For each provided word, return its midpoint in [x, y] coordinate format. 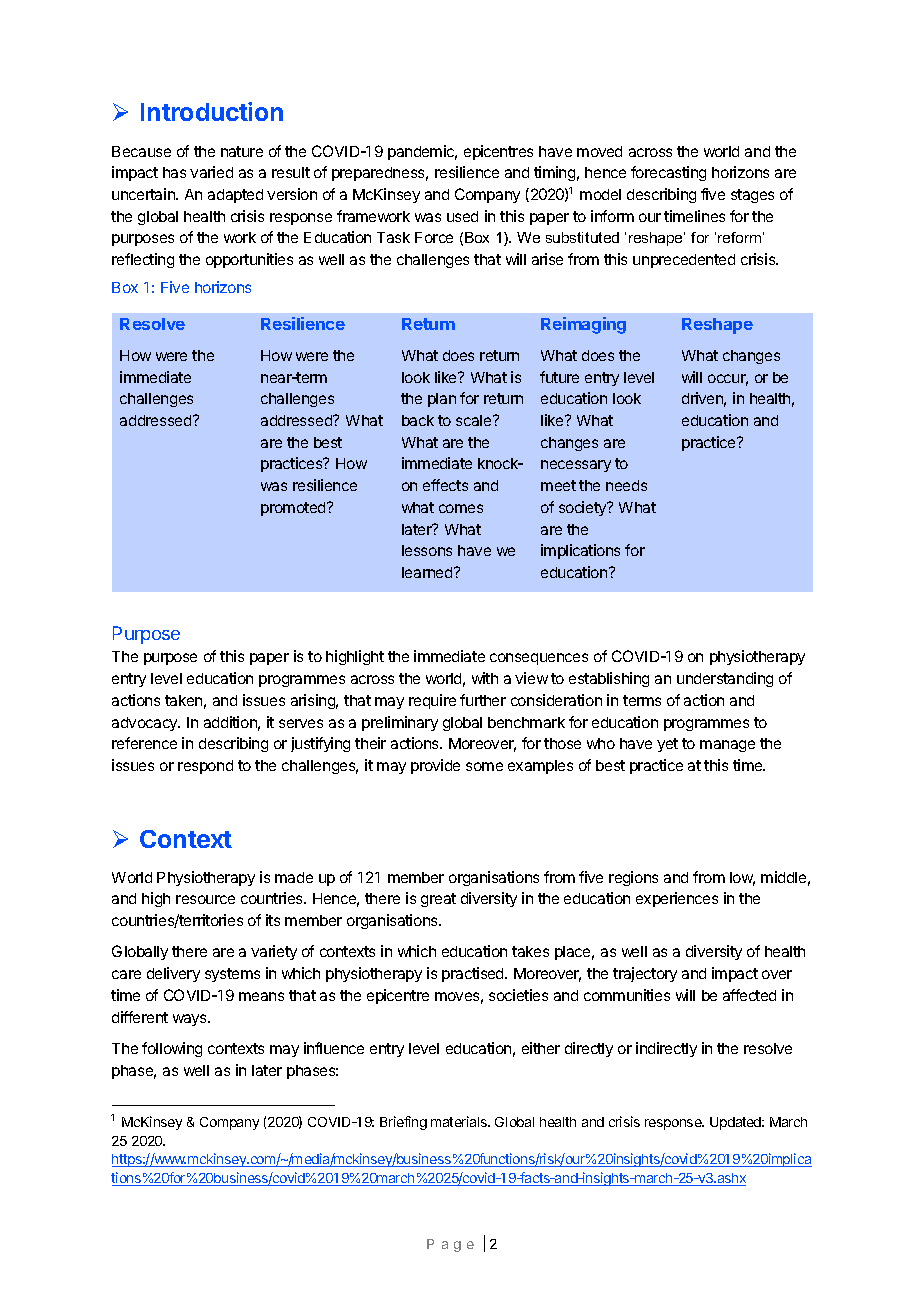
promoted [294, 509]
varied [211, 172]
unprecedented [684, 261]
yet [667, 745]
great [438, 900]
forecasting [668, 173]
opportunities [249, 260]
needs [626, 485]
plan [442, 400]
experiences [677, 899]
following [172, 1049]
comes [461, 508]
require [432, 701]
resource [205, 899]
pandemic [422, 152]
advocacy [146, 724]
